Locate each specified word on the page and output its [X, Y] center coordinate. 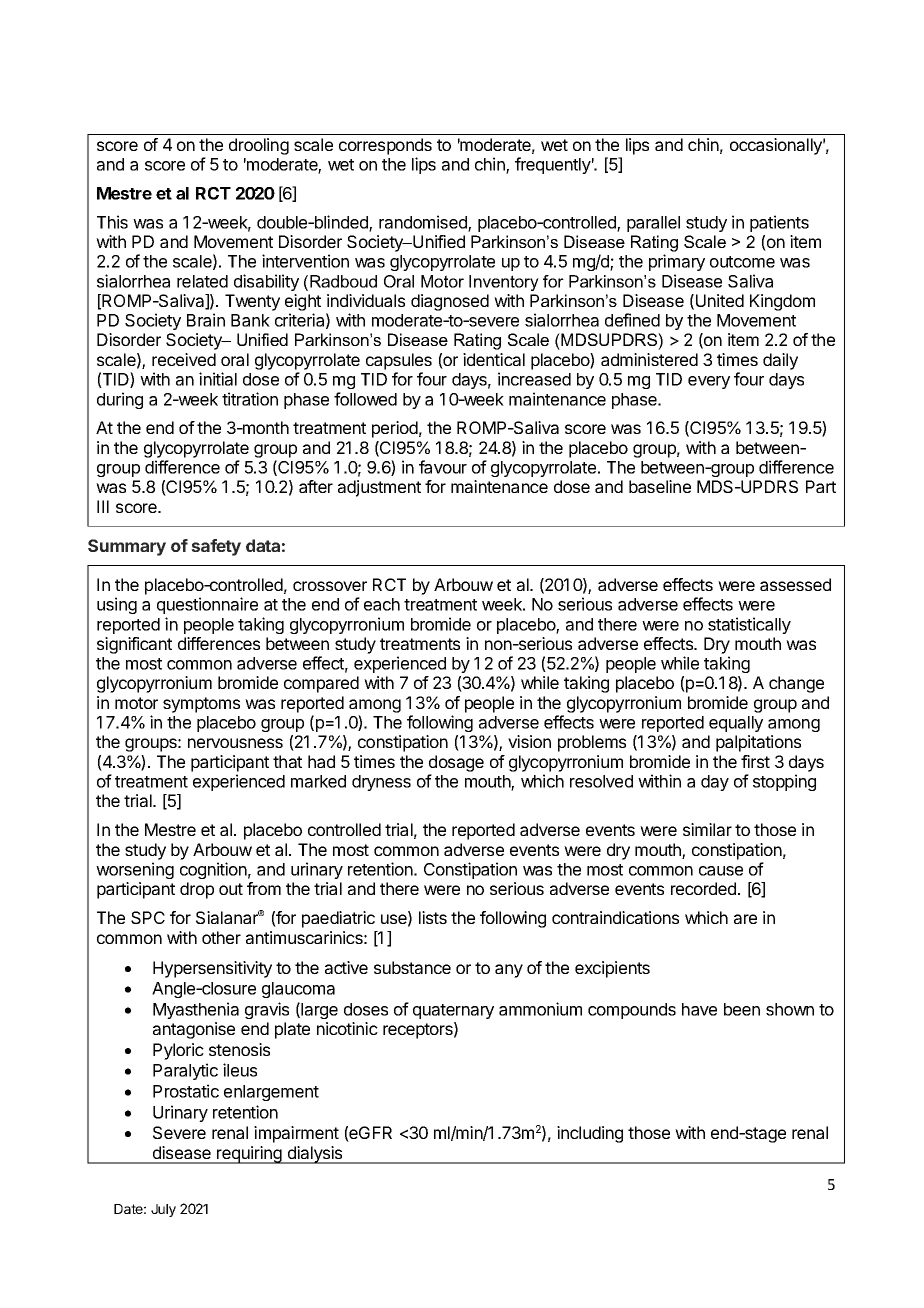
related [202, 281]
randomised [424, 223]
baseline [660, 486]
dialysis [315, 1155]
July [163, 1210]
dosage [456, 763]
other [221, 937]
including [590, 1134]
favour [443, 467]
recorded [703, 888]
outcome [742, 262]
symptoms [201, 705]
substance [412, 967]
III [103, 506]
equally [736, 724]
